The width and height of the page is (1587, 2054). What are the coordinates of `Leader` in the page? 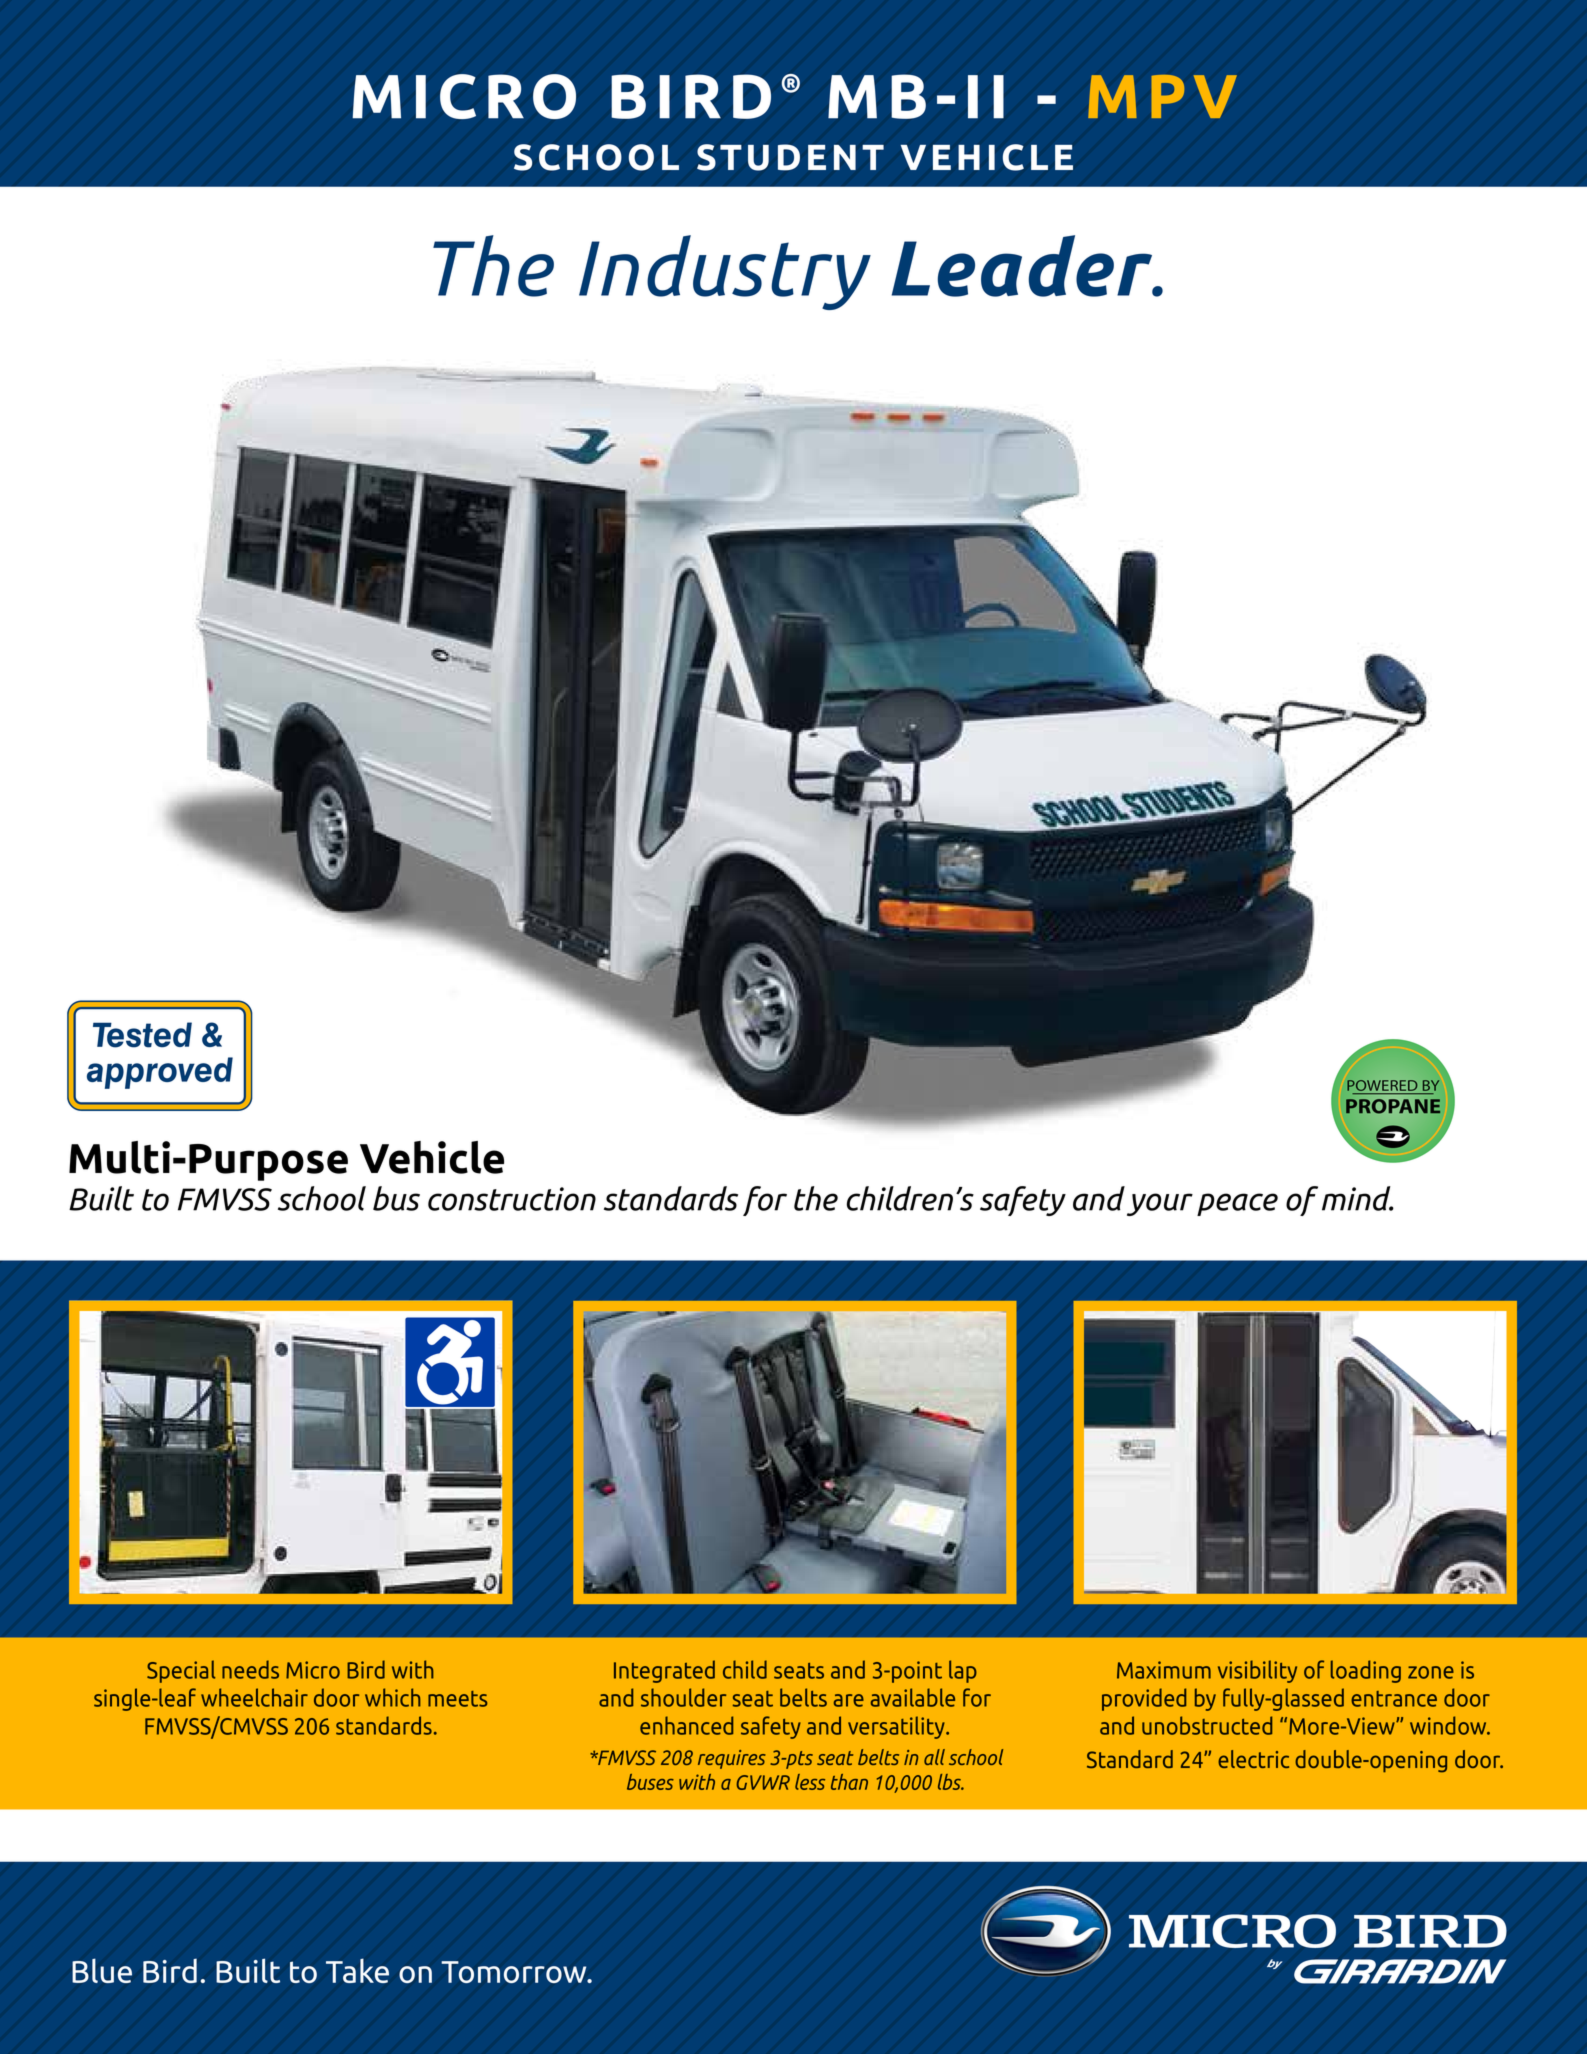 It's located at (1023, 266).
